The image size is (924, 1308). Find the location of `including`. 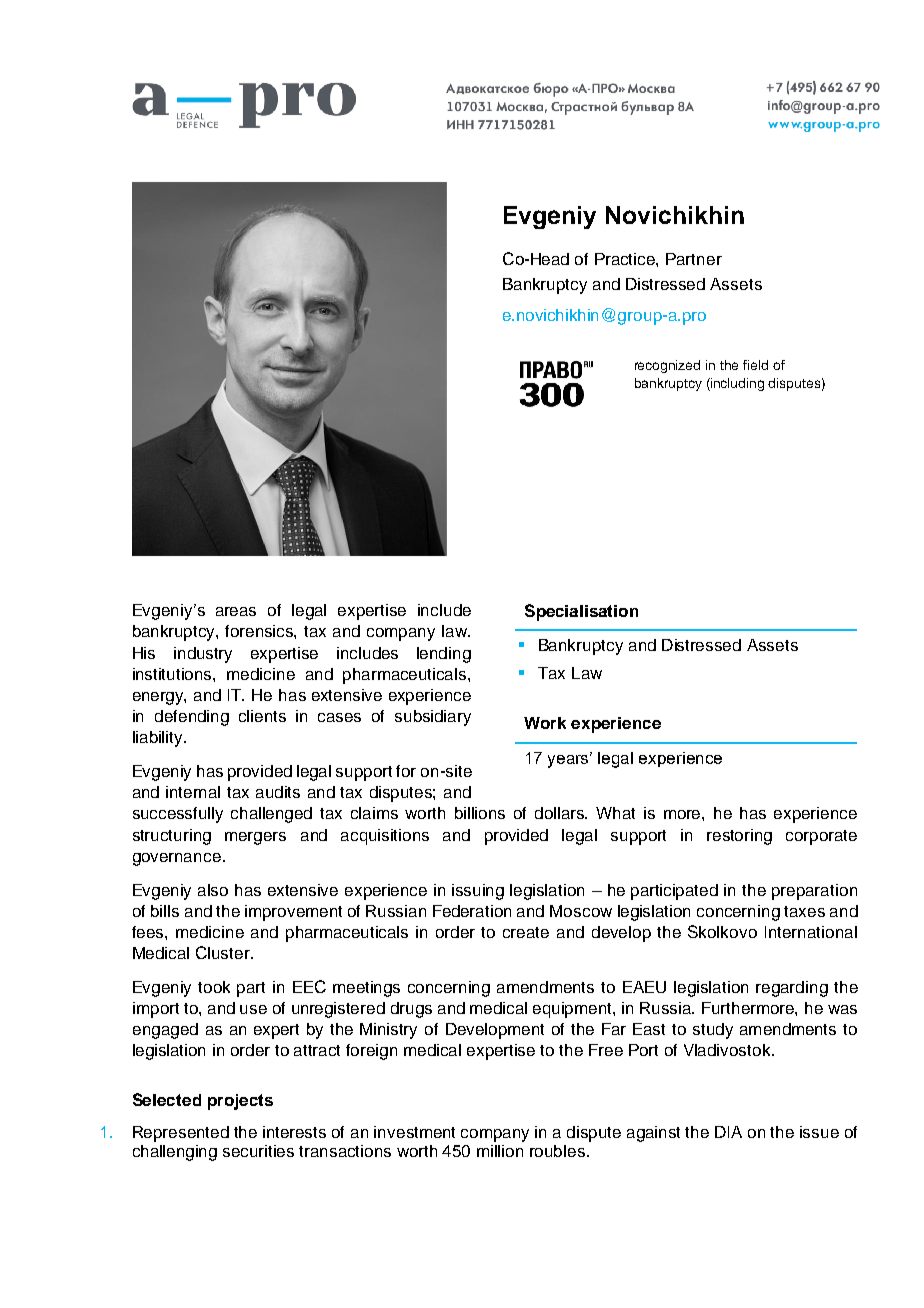

including is located at coordinates (736, 384).
